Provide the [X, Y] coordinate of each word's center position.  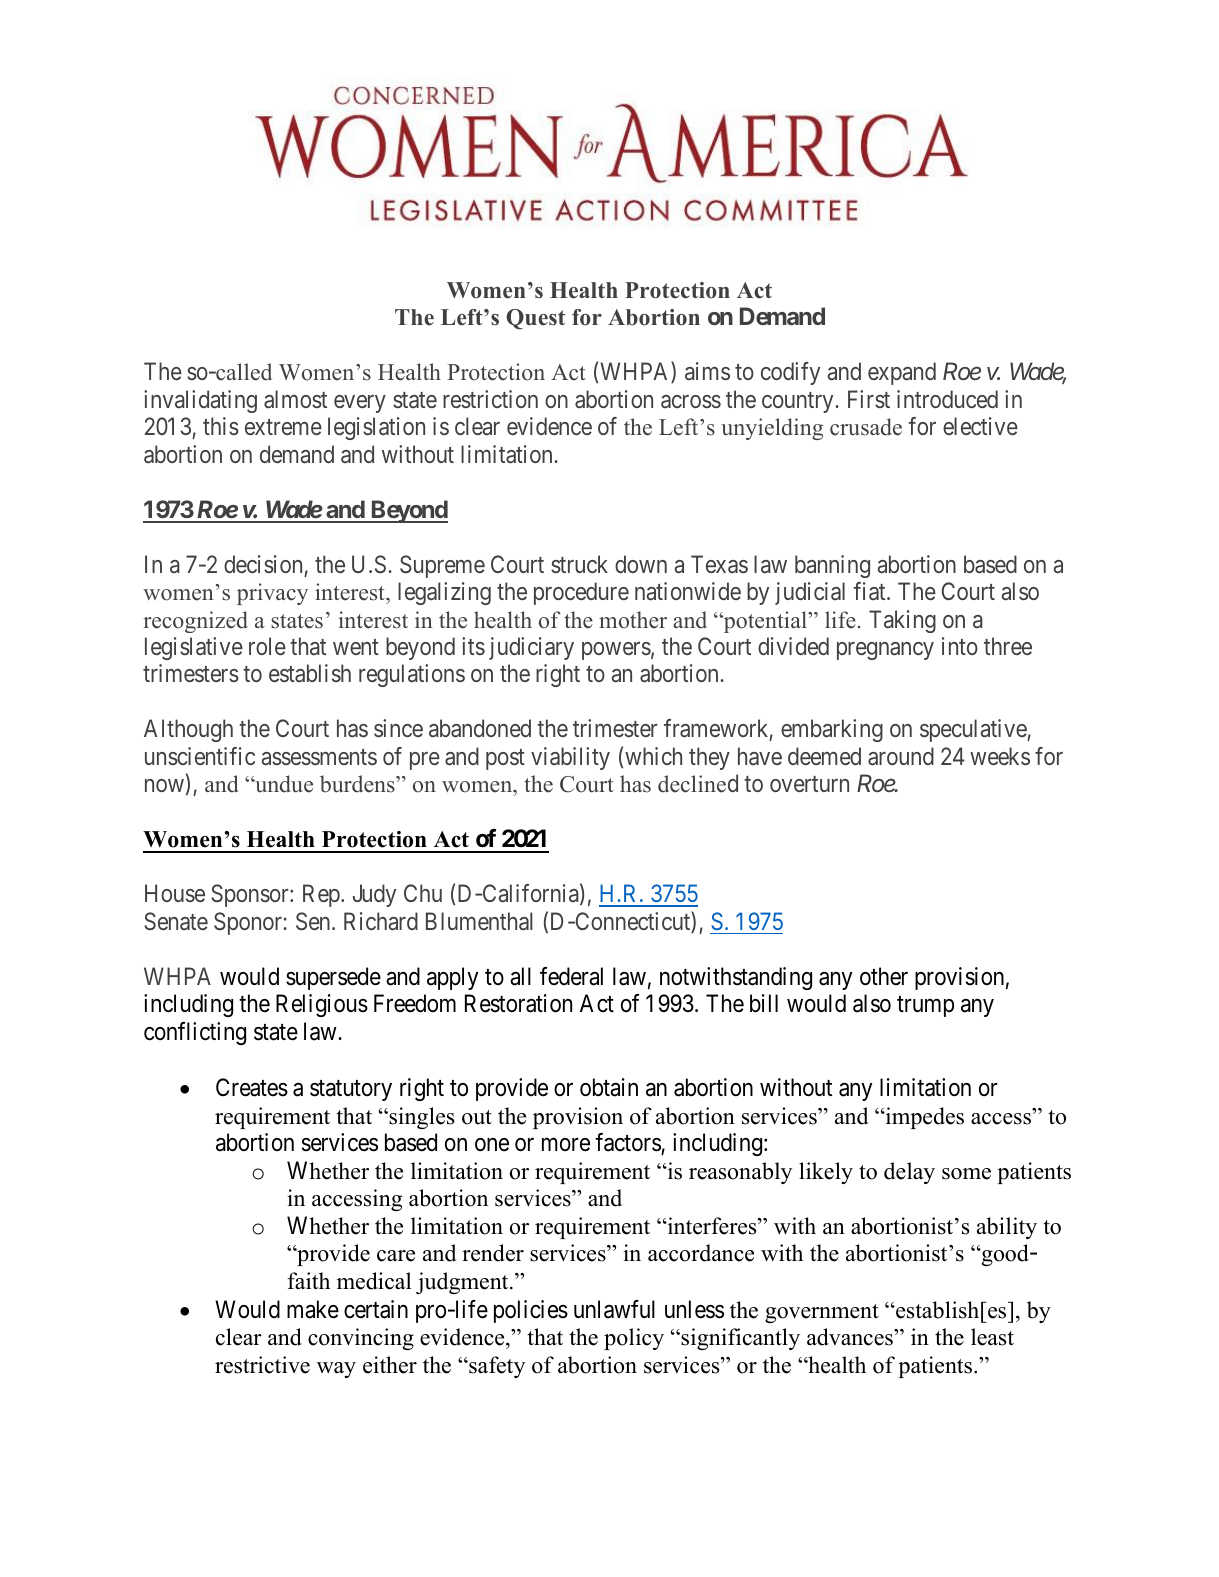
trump [925, 1006]
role [267, 646]
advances [851, 1337]
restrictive [262, 1365]
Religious [322, 1005]
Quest [535, 319]
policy [634, 1339]
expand [902, 373]
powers [616, 651]
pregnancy [885, 651]
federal [571, 976]
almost [295, 399]
